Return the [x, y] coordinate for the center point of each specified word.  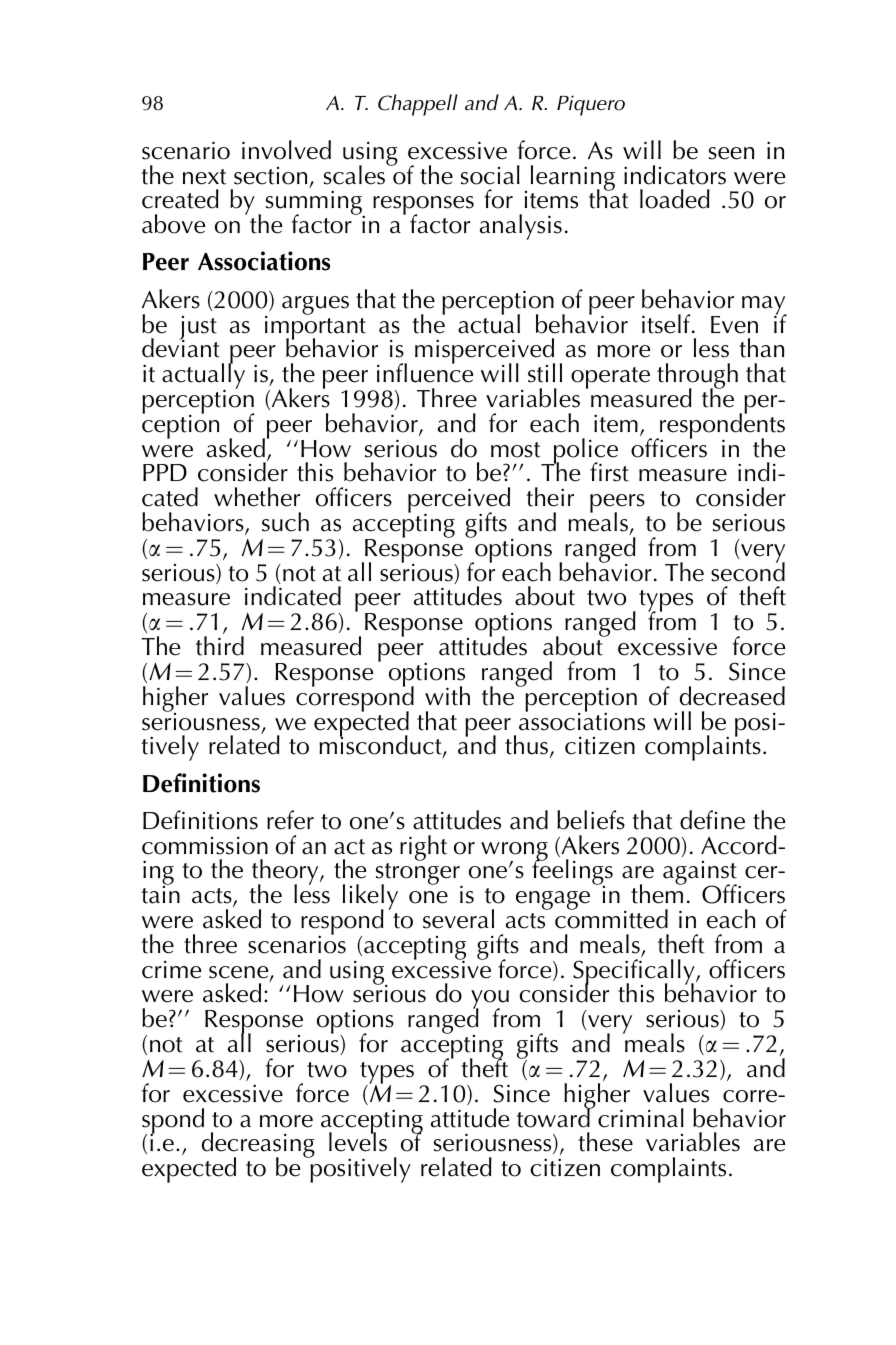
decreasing [258, 1146]
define [712, 820]
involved [286, 150]
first [609, 472]
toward [554, 1117]
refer [290, 820]
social [490, 175]
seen [731, 153]
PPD [165, 472]
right [423, 848]
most [516, 450]
